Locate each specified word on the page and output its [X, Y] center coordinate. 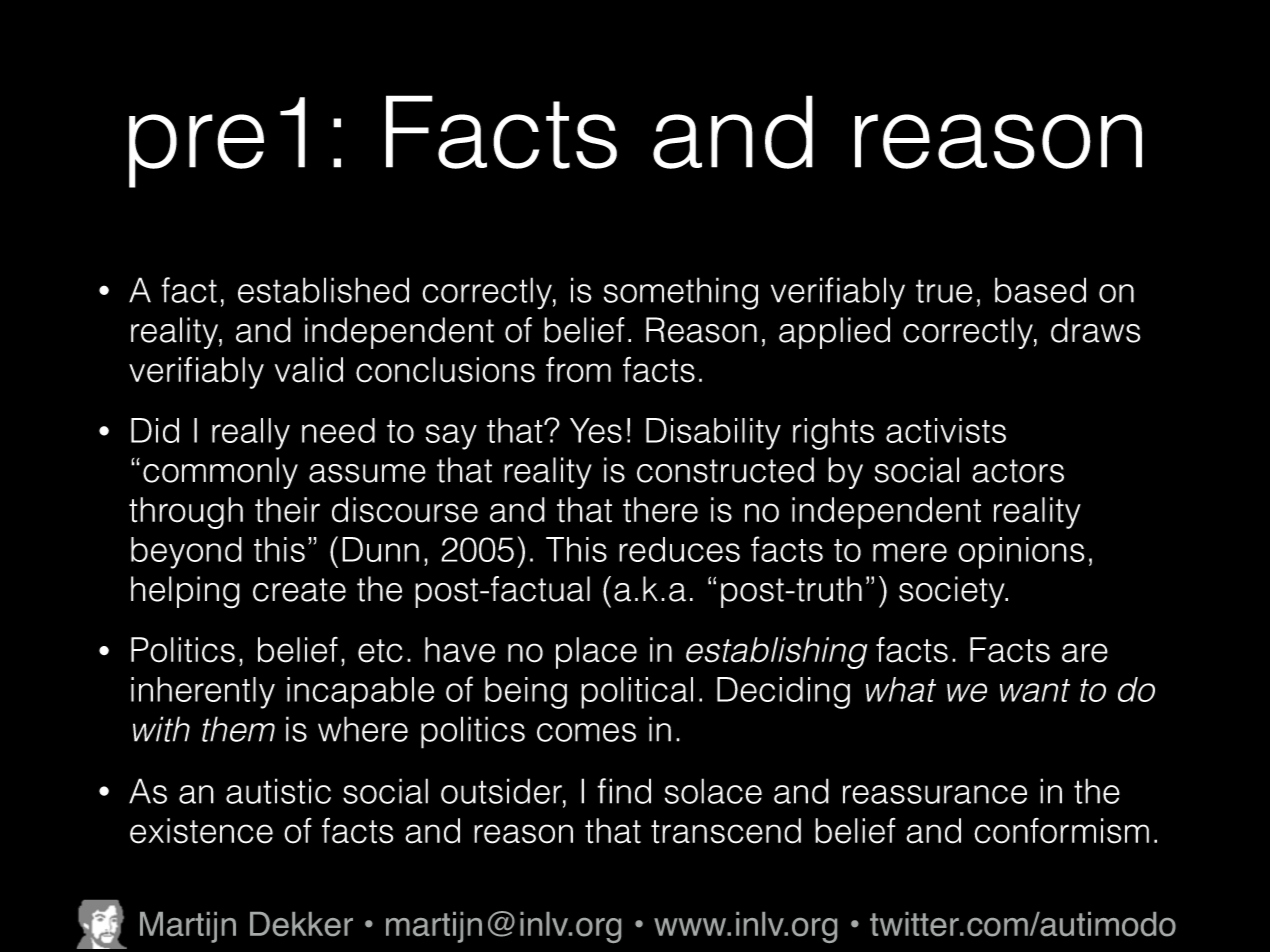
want [1035, 690]
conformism [1061, 831]
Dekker [301, 924]
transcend [726, 831]
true [944, 291]
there [660, 510]
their [287, 510]
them [238, 729]
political [637, 693]
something [681, 293]
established [323, 290]
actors [1018, 471]
